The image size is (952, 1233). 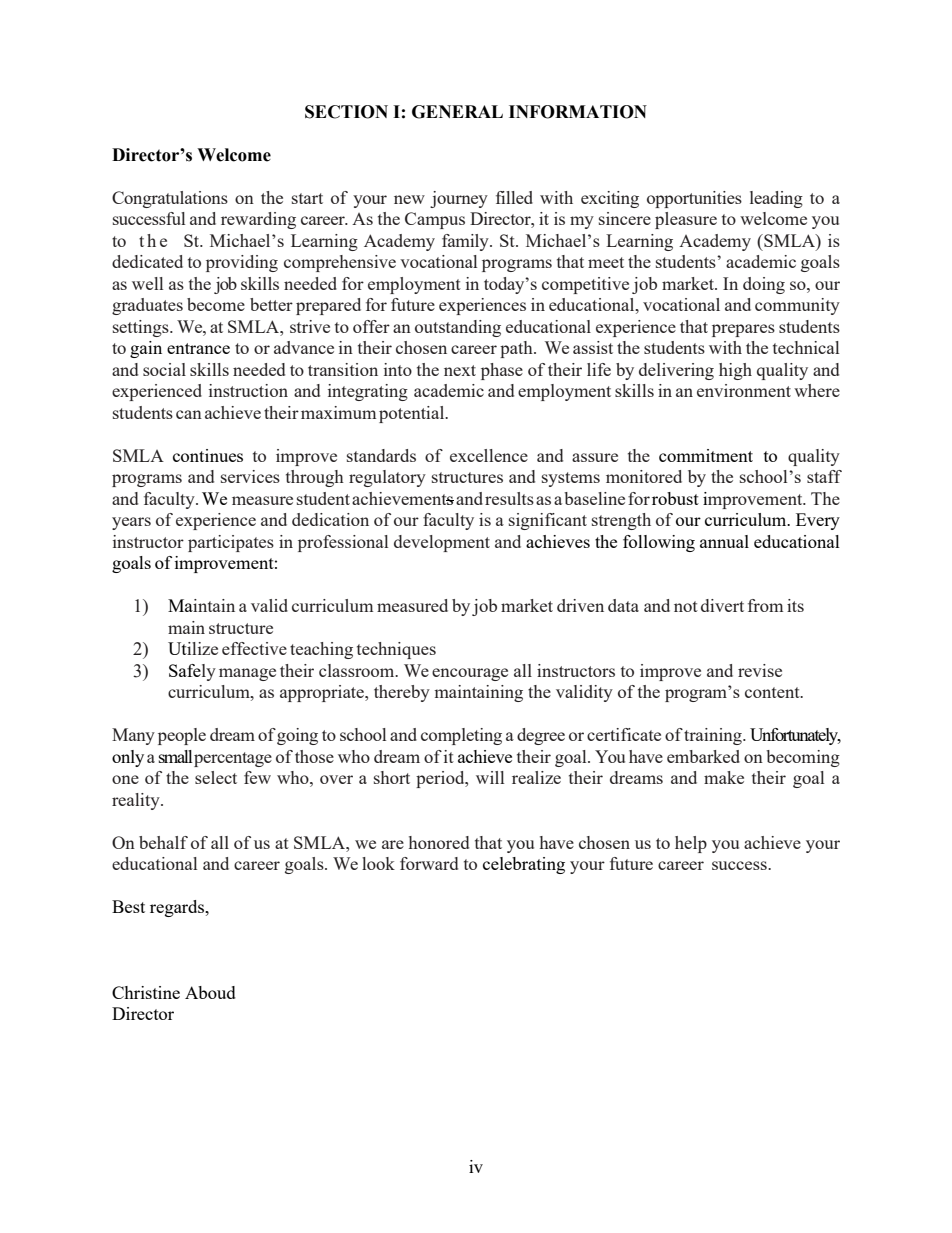 What do you see at coordinates (524, 865) in the page?
I see `celebrating` at bounding box center [524, 865].
